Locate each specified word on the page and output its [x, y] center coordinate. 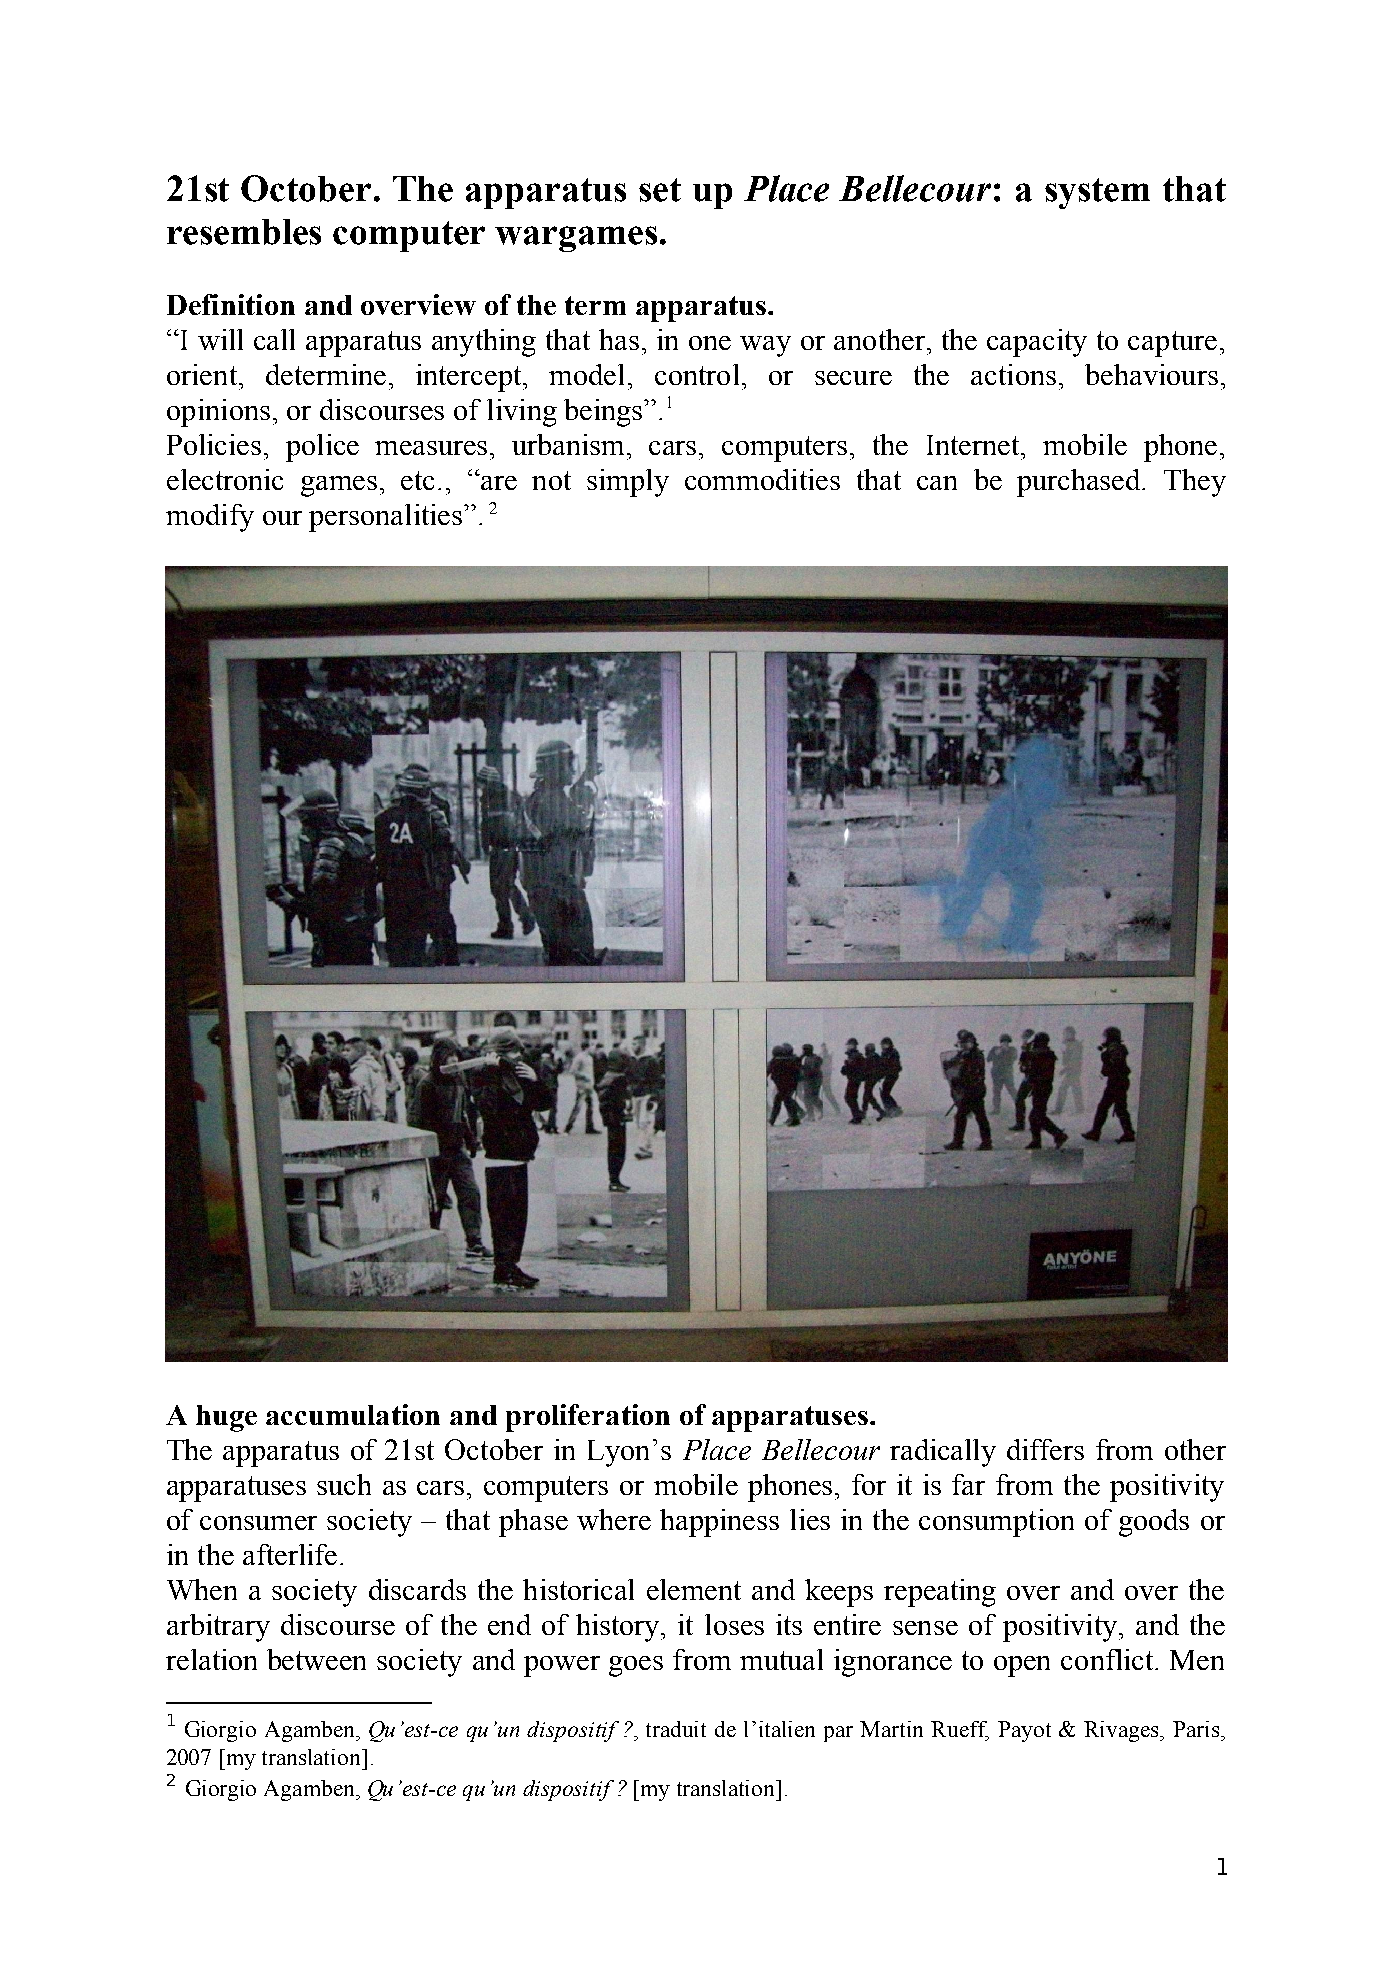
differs [1045, 1449]
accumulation [353, 1414]
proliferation [588, 1418]
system [1097, 193]
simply [628, 483]
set [660, 190]
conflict [1108, 1659]
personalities [387, 518]
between [316, 1659]
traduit [676, 1729]
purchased [1080, 483]
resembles [244, 232]
